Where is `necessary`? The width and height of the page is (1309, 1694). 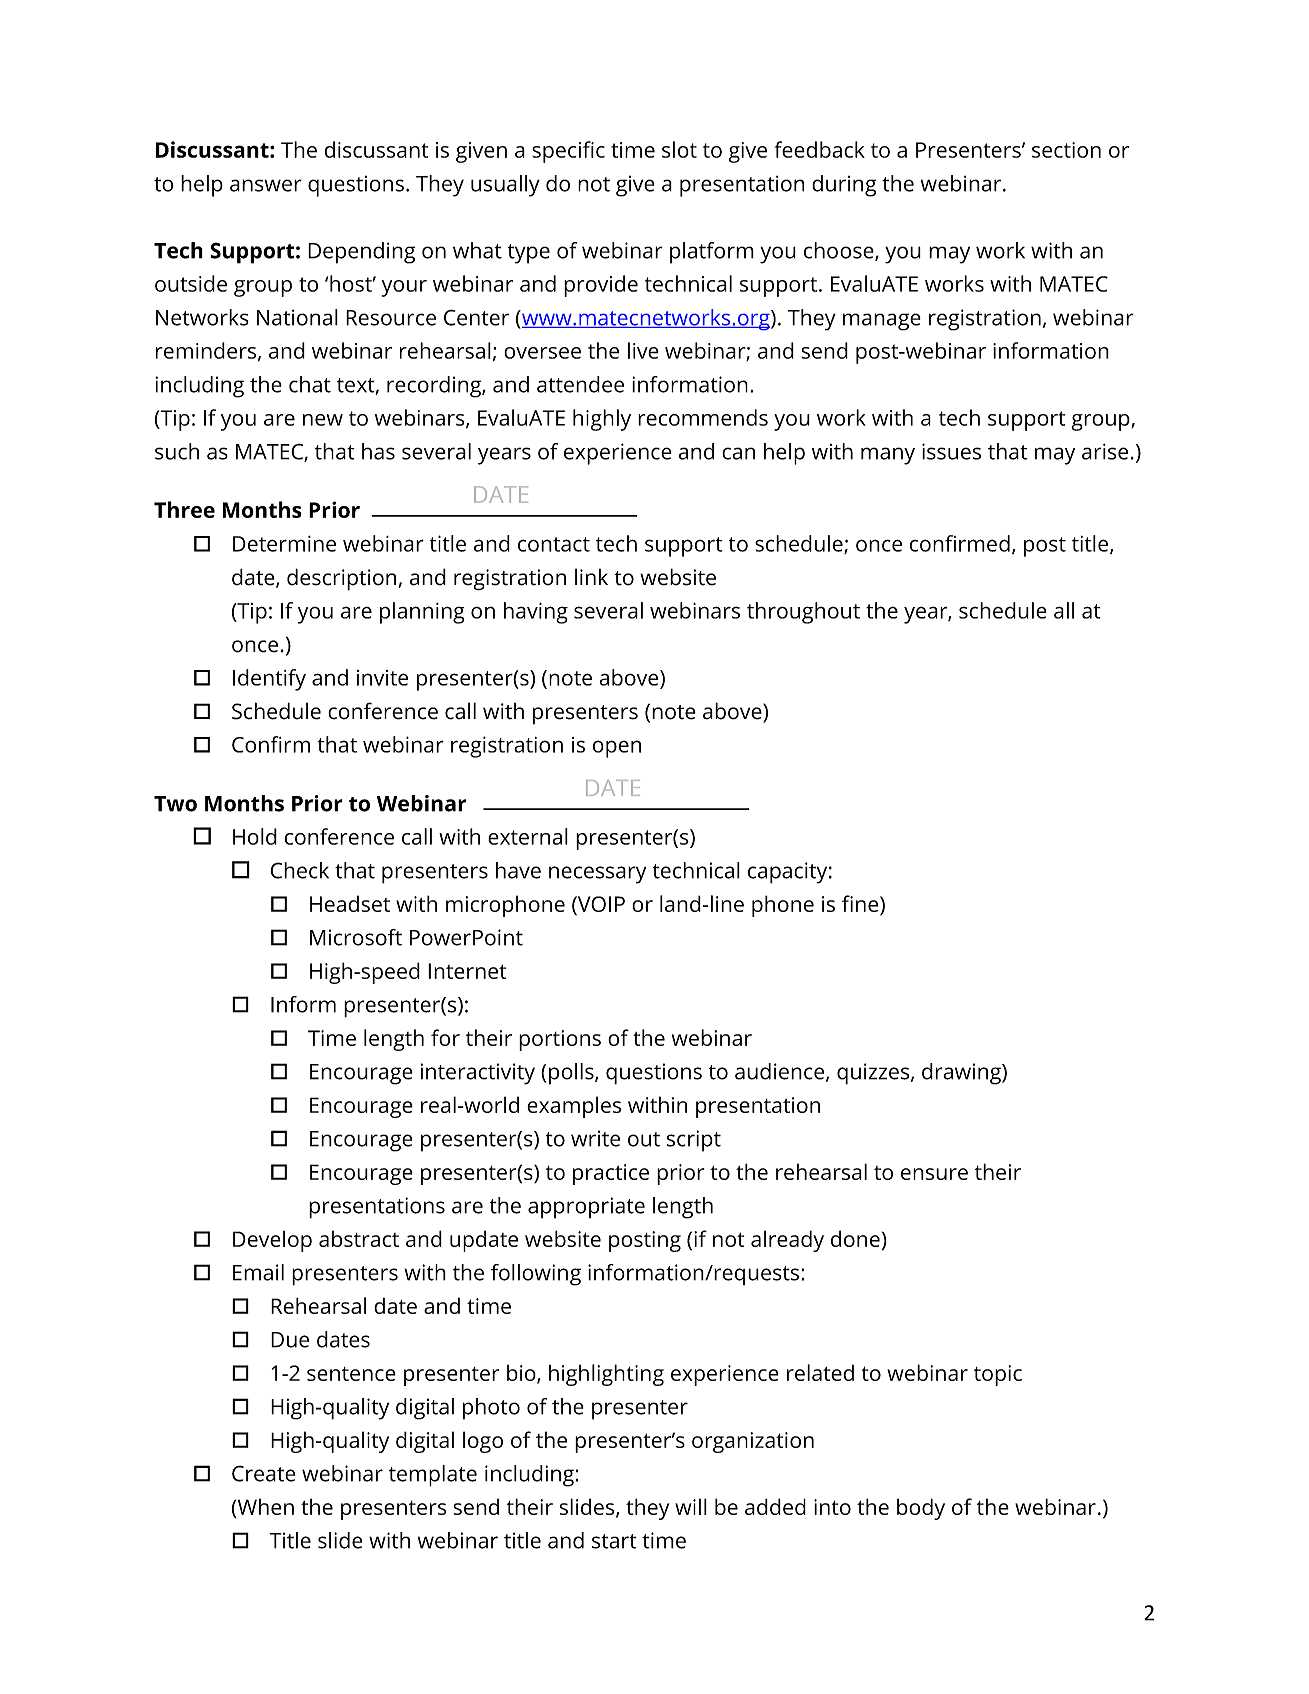 necessary is located at coordinates (597, 875).
